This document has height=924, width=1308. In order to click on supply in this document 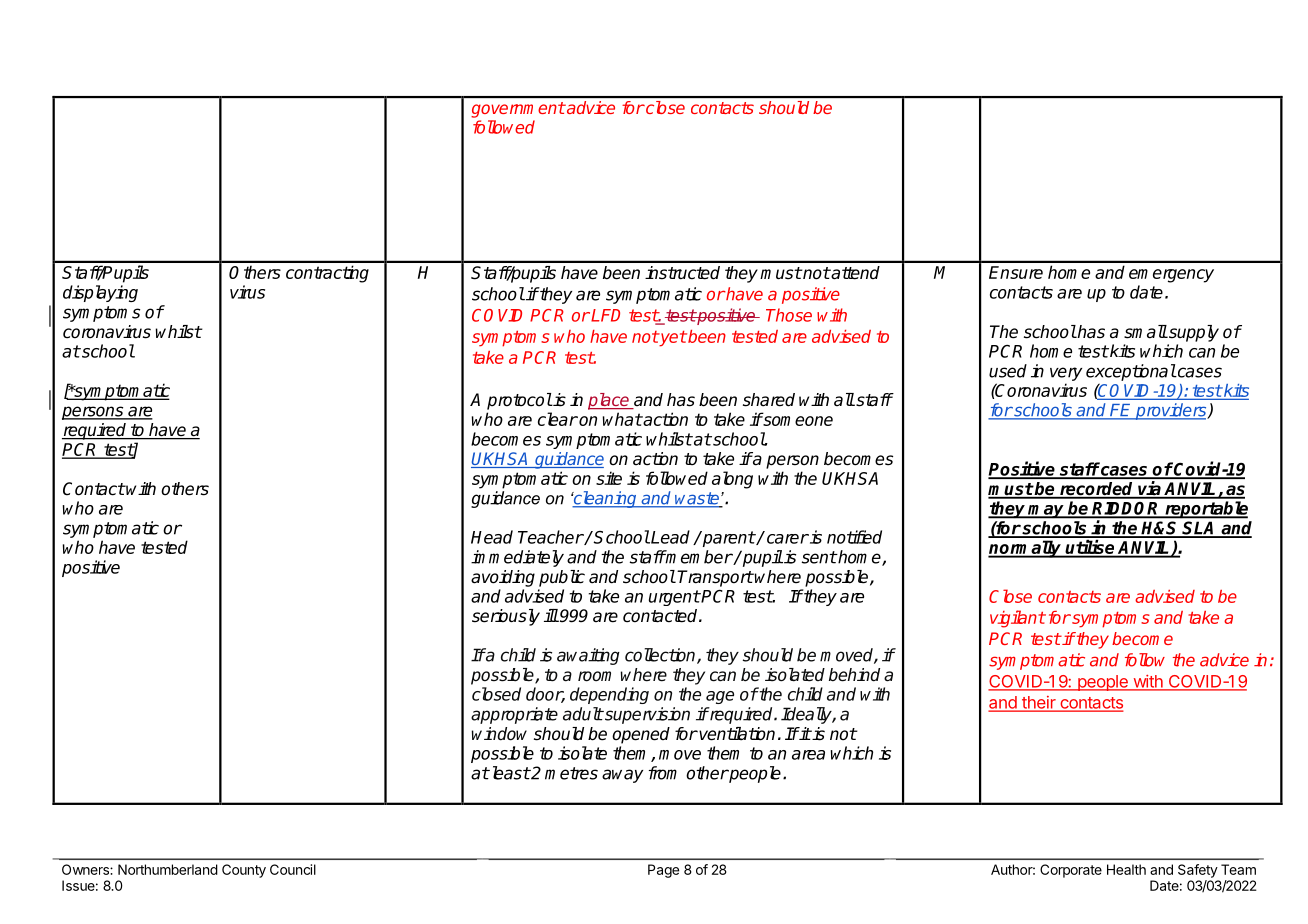, I will do `click(1193, 333)`.
